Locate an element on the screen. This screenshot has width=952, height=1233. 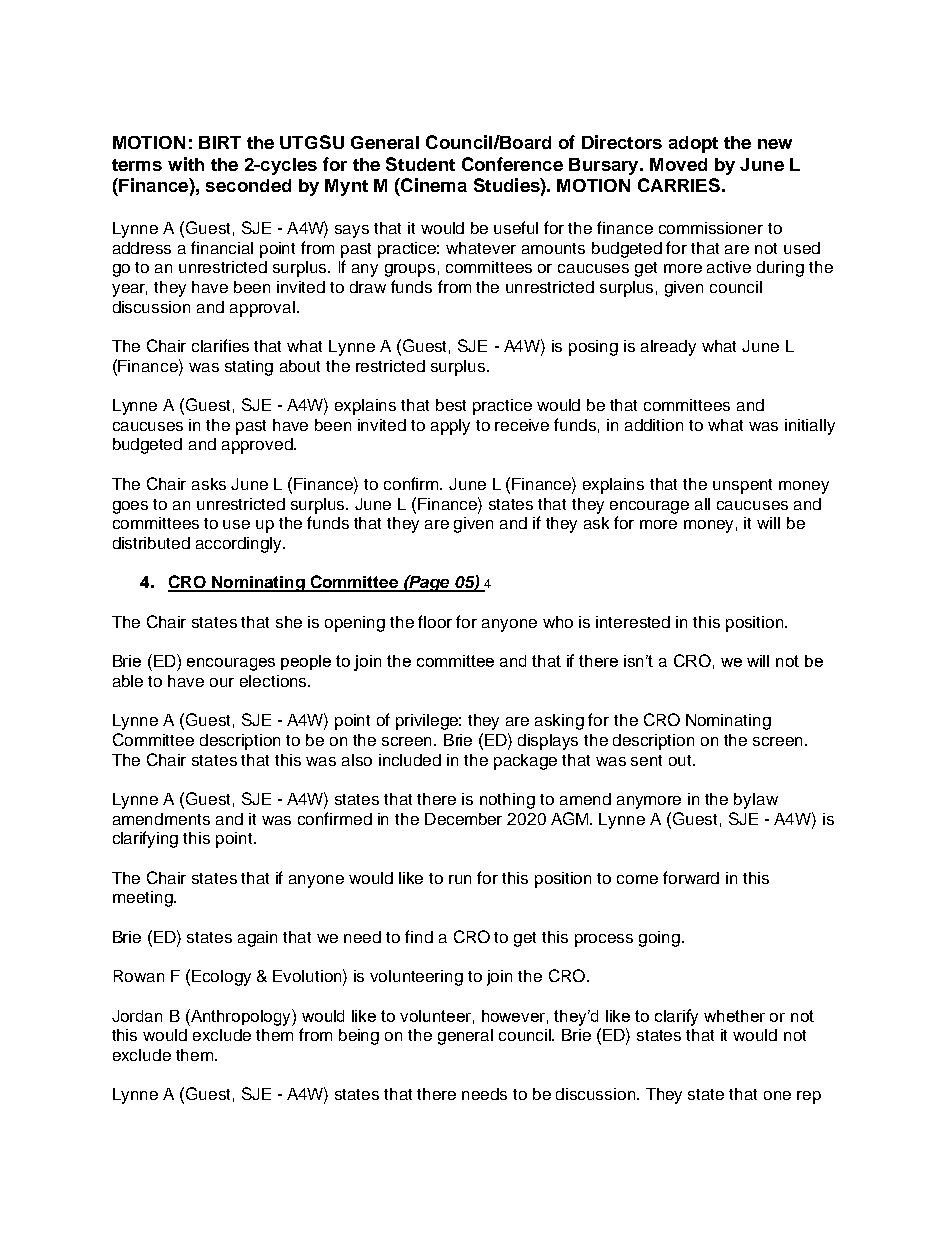
Conference is located at coordinates (512, 164).
